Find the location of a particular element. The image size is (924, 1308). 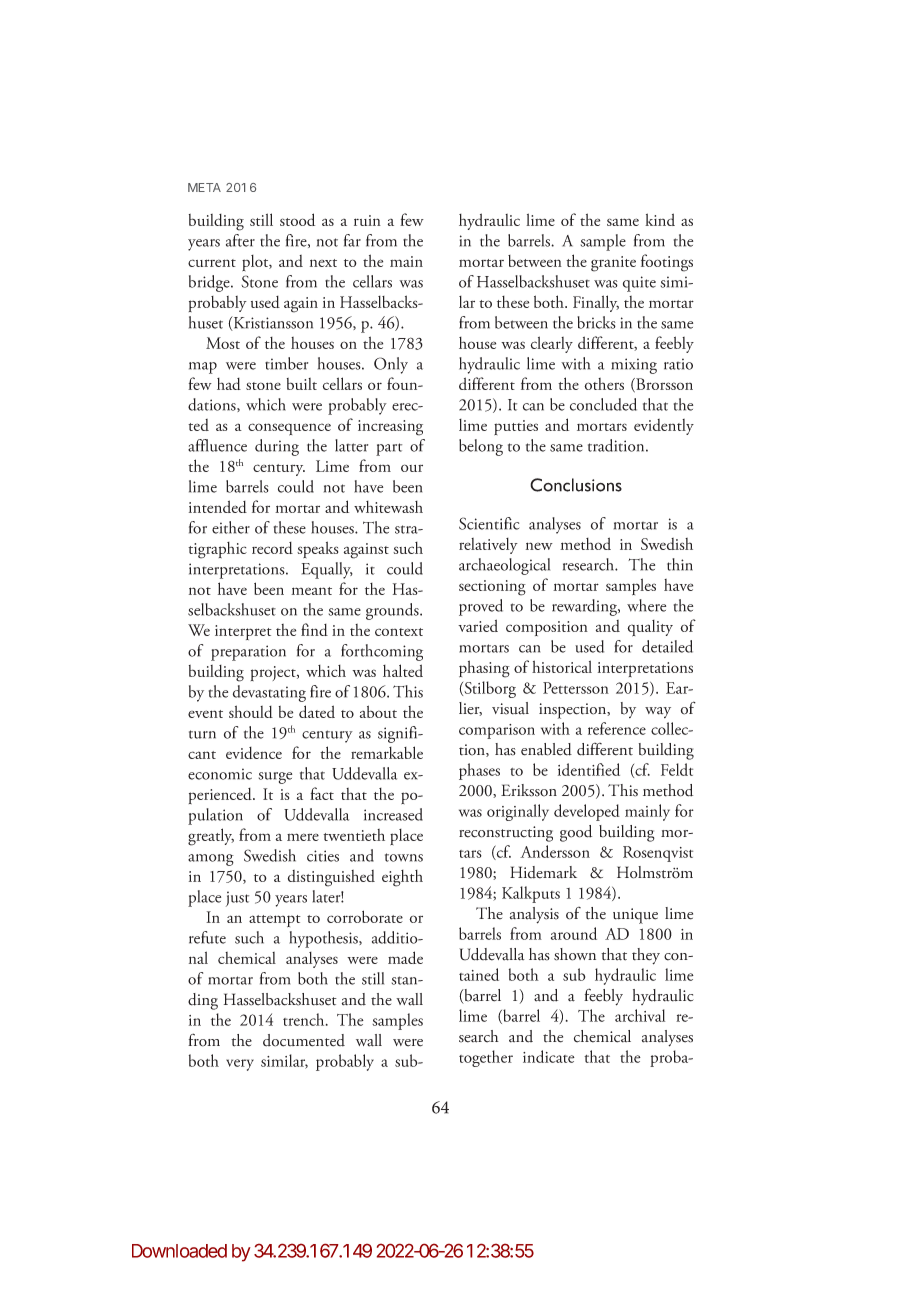

identified is located at coordinates (589, 769).
